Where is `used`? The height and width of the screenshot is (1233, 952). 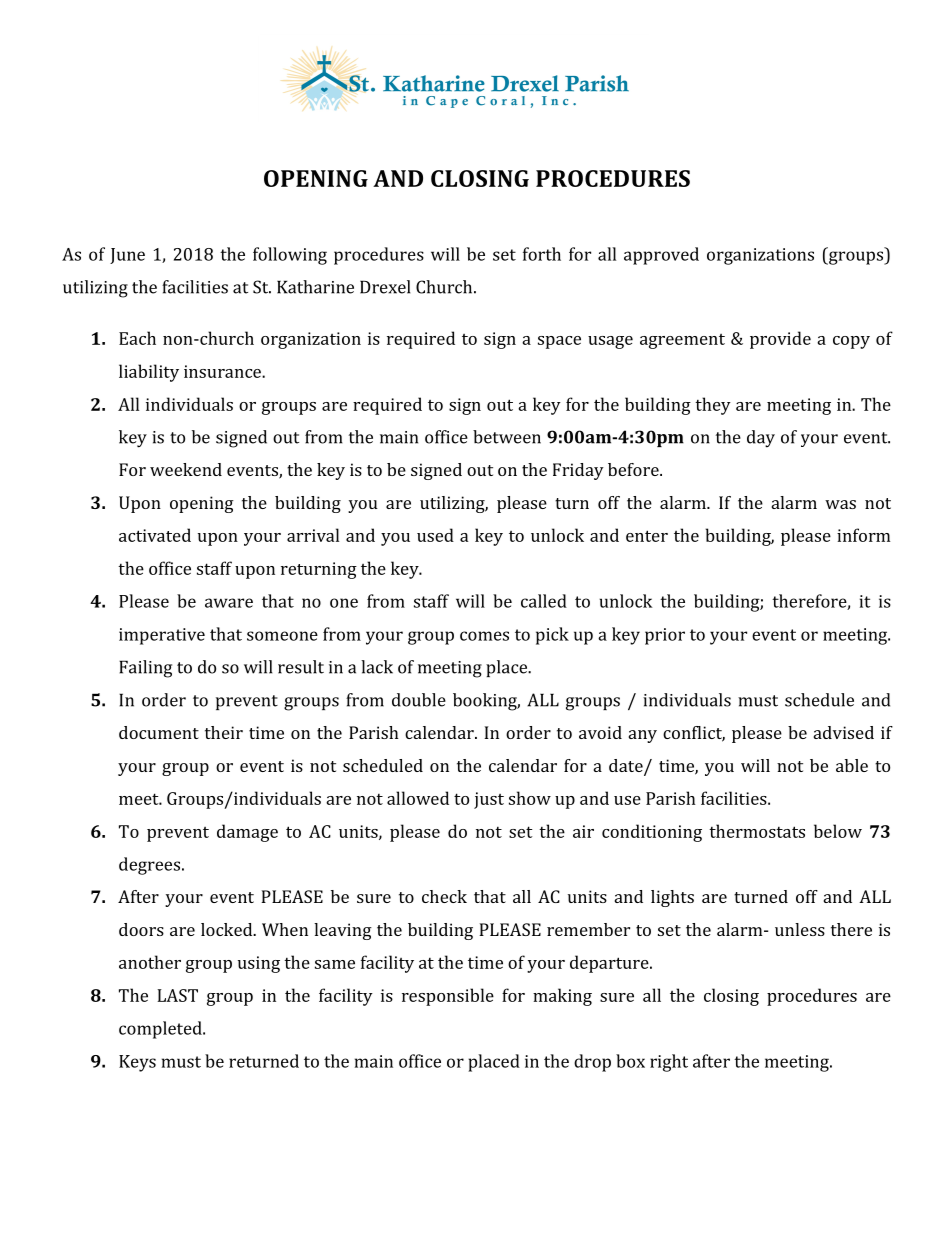 used is located at coordinates (435, 535).
